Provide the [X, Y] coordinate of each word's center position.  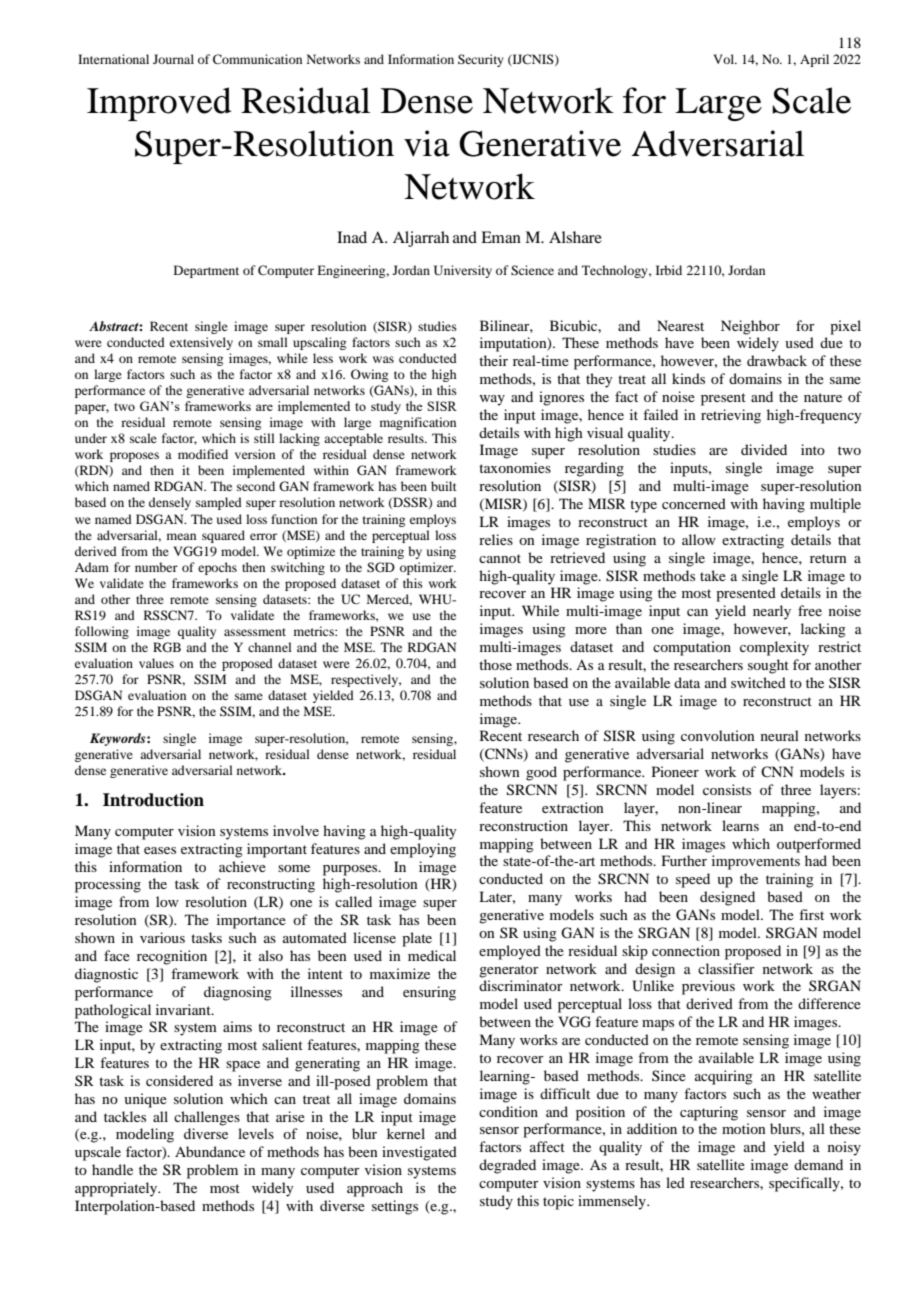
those [495, 664]
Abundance [210, 1151]
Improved [159, 104]
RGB [167, 647]
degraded [507, 1166]
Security [481, 60]
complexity [774, 648]
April [814, 60]
